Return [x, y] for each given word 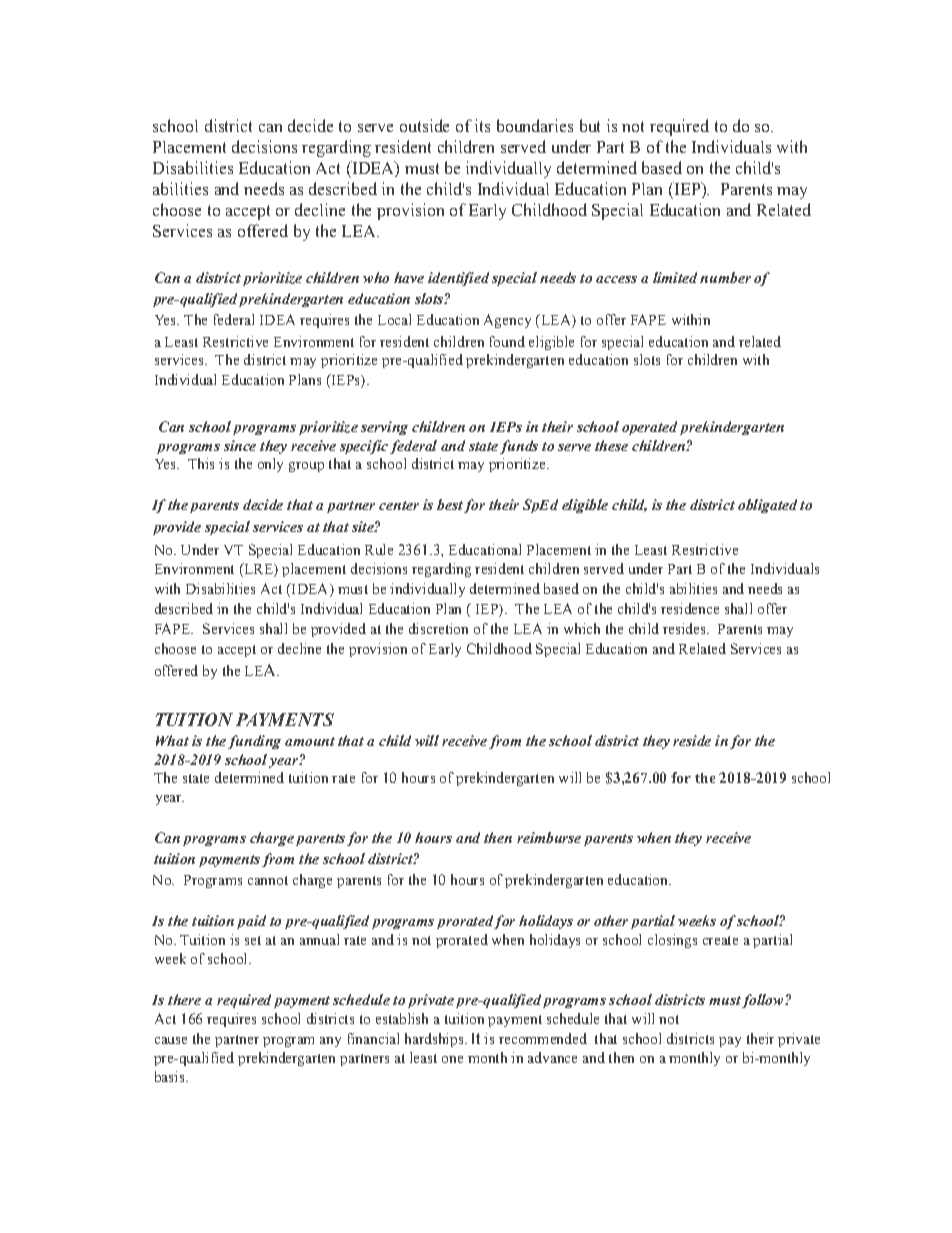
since [240, 445]
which [582, 628]
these [611, 445]
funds [519, 447]
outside [424, 125]
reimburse [549, 837]
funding [254, 742]
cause [171, 1040]
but [590, 125]
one [452, 1059]
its [482, 125]
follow [763, 1001]
